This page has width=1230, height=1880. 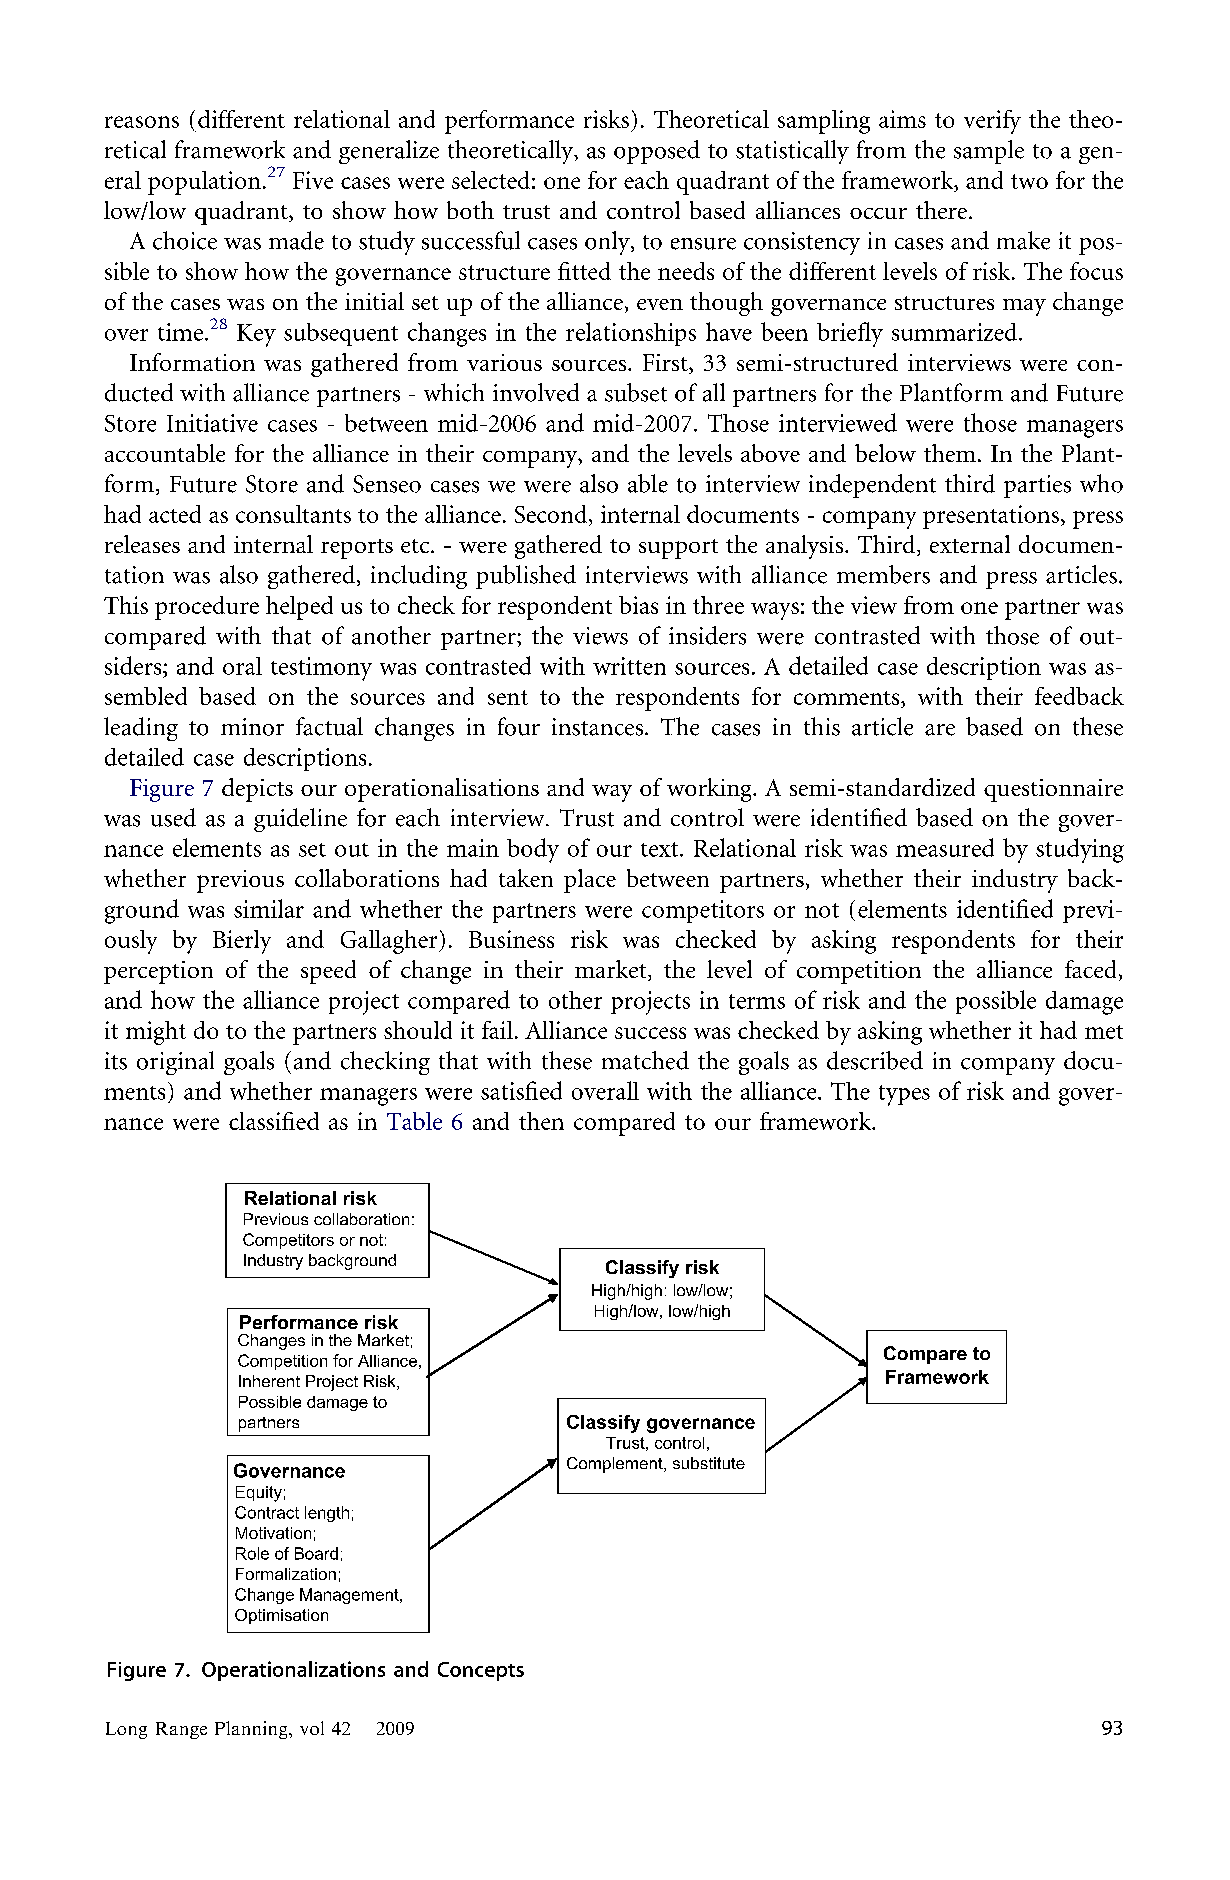 What do you see at coordinates (590, 881) in the page?
I see `place` at bounding box center [590, 881].
